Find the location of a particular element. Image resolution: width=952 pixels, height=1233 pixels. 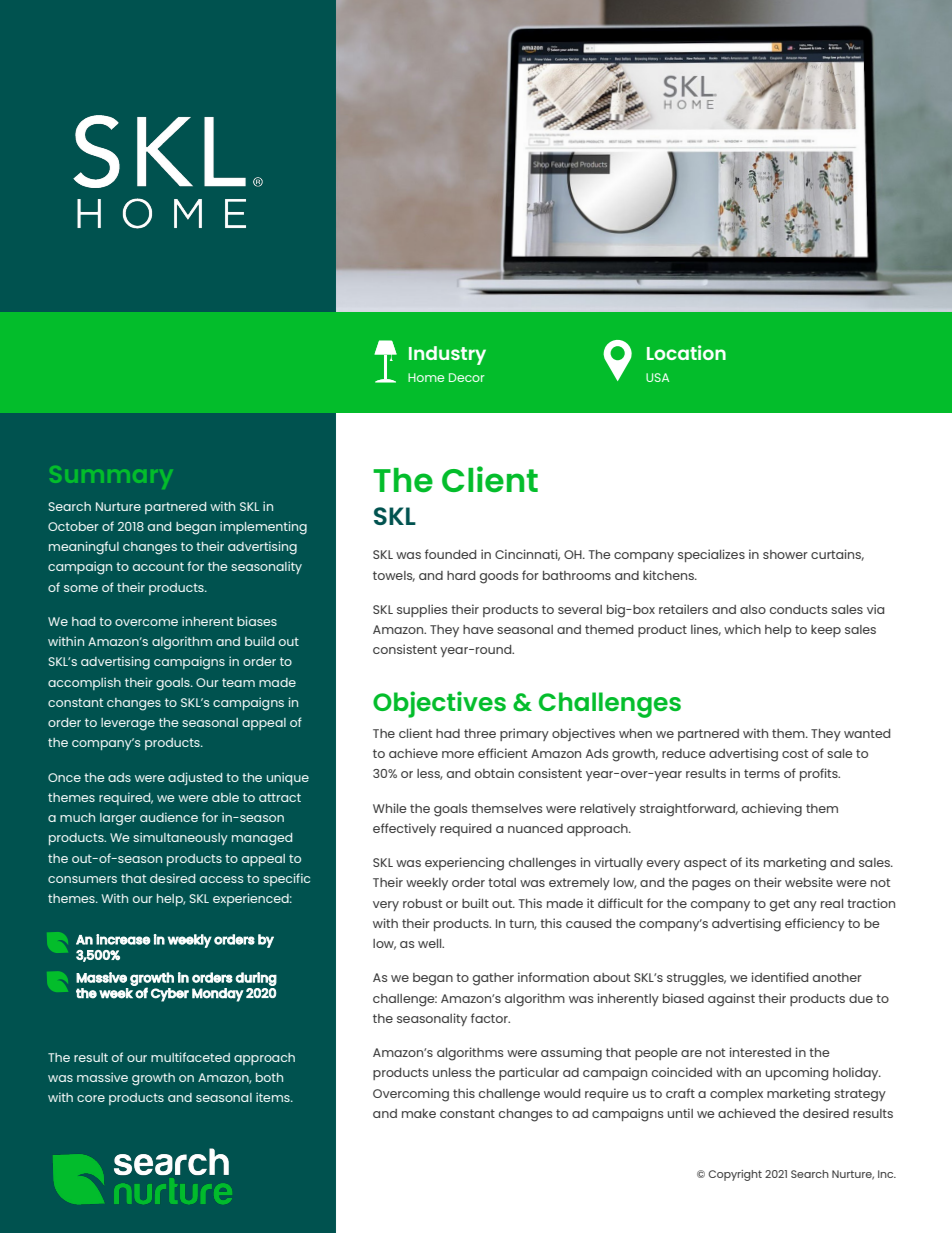

Location is located at coordinates (686, 352).
